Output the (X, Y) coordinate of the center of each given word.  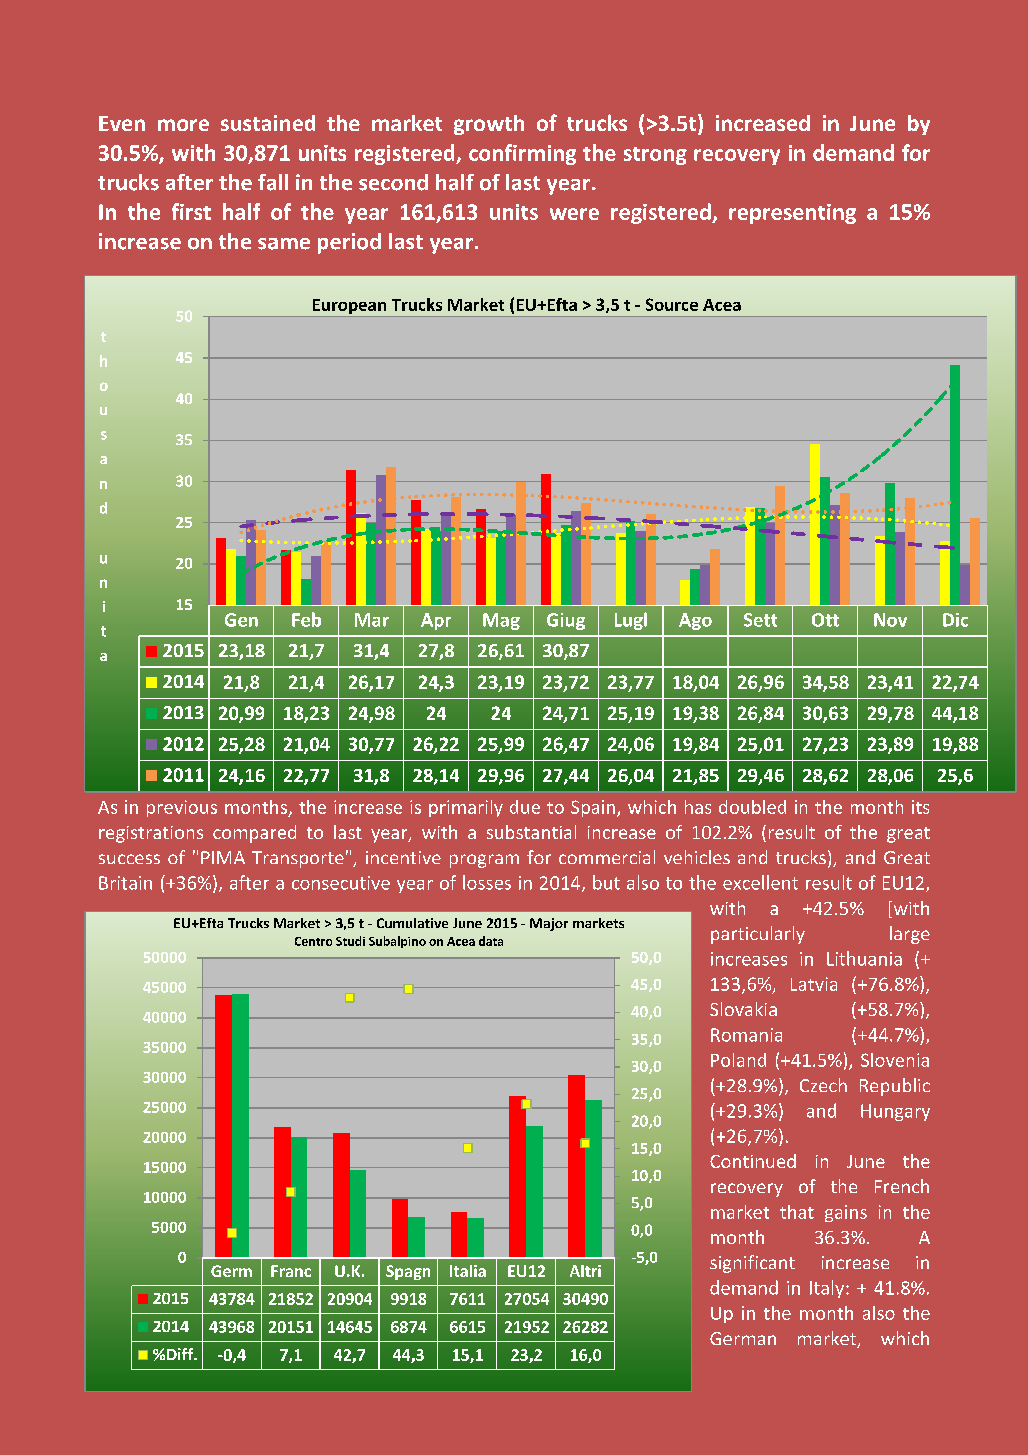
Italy (828, 1289)
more (183, 125)
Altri (585, 1271)
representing (792, 214)
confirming (522, 154)
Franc (291, 1271)
